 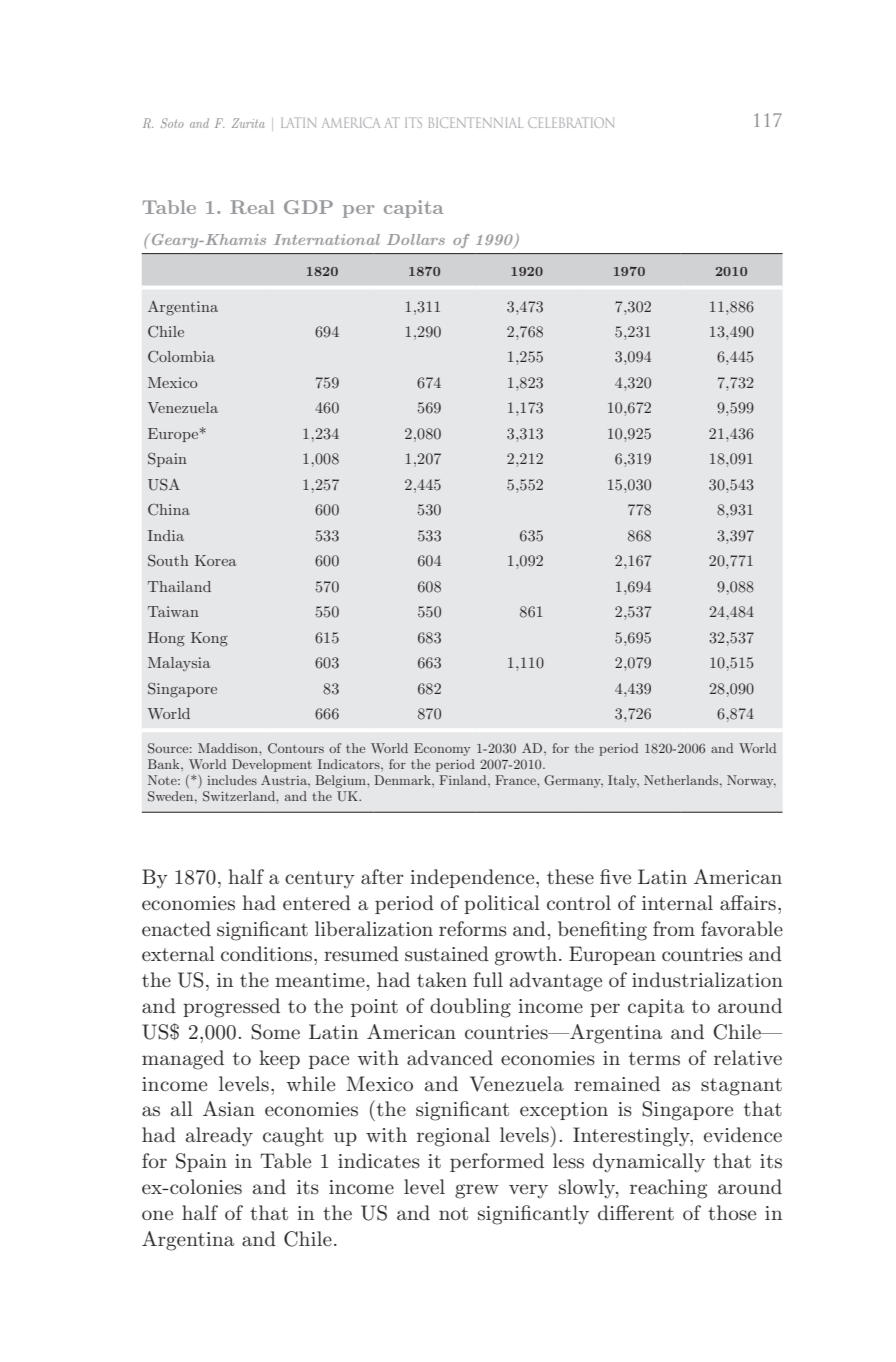 What do you see at coordinates (442, 749) in the page?
I see `Economy` at bounding box center [442, 749].
